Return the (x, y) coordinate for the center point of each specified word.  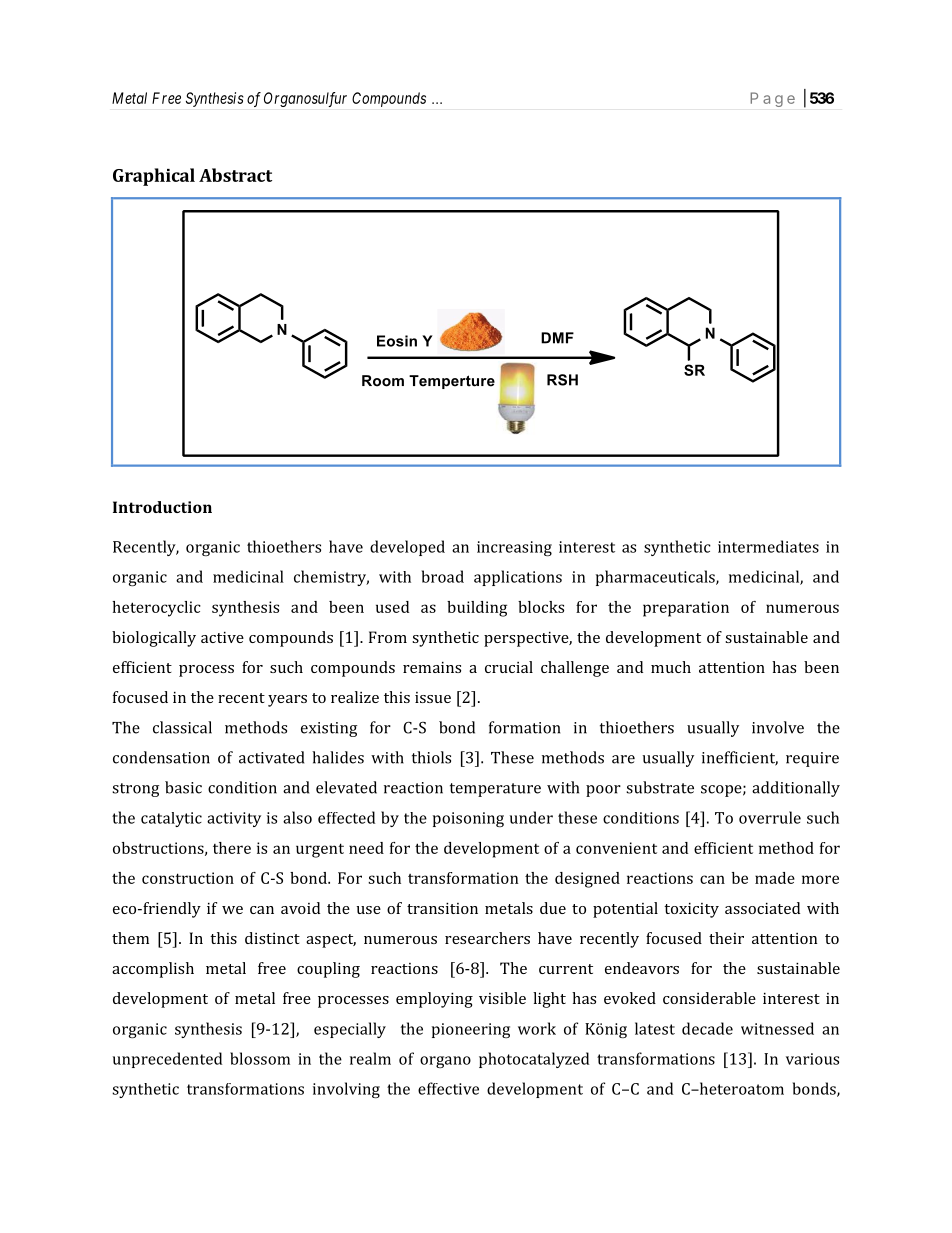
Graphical (154, 177)
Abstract (235, 175)
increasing (514, 548)
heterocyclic (156, 609)
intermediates (768, 546)
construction (188, 878)
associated (762, 908)
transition (442, 908)
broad (443, 576)
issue (433, 697)
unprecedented (167, 1060)
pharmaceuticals (656, 578)
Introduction (162, 507)
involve (778, 727)
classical (182, 727)
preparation (686, 609)
